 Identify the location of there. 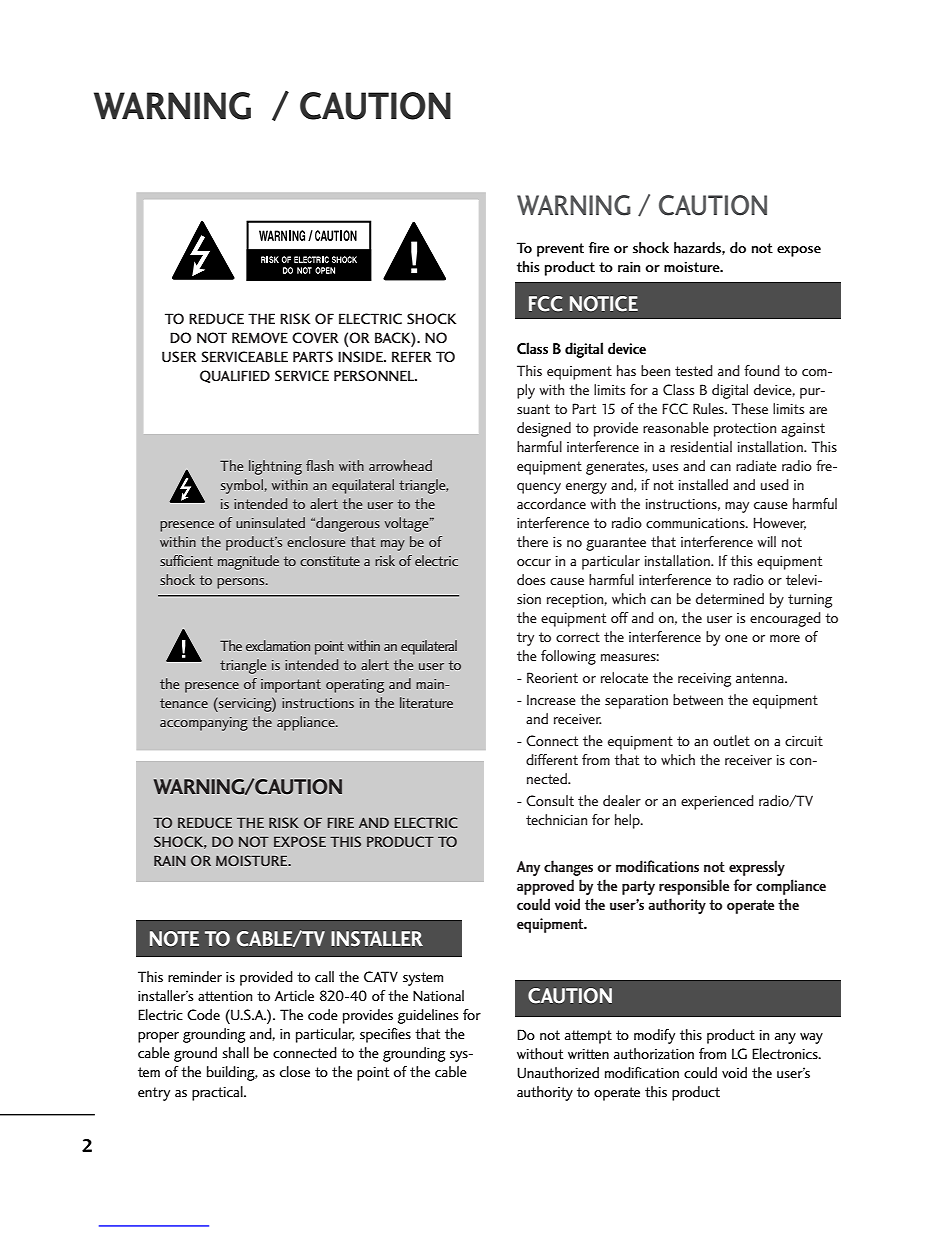
(532, 541).
